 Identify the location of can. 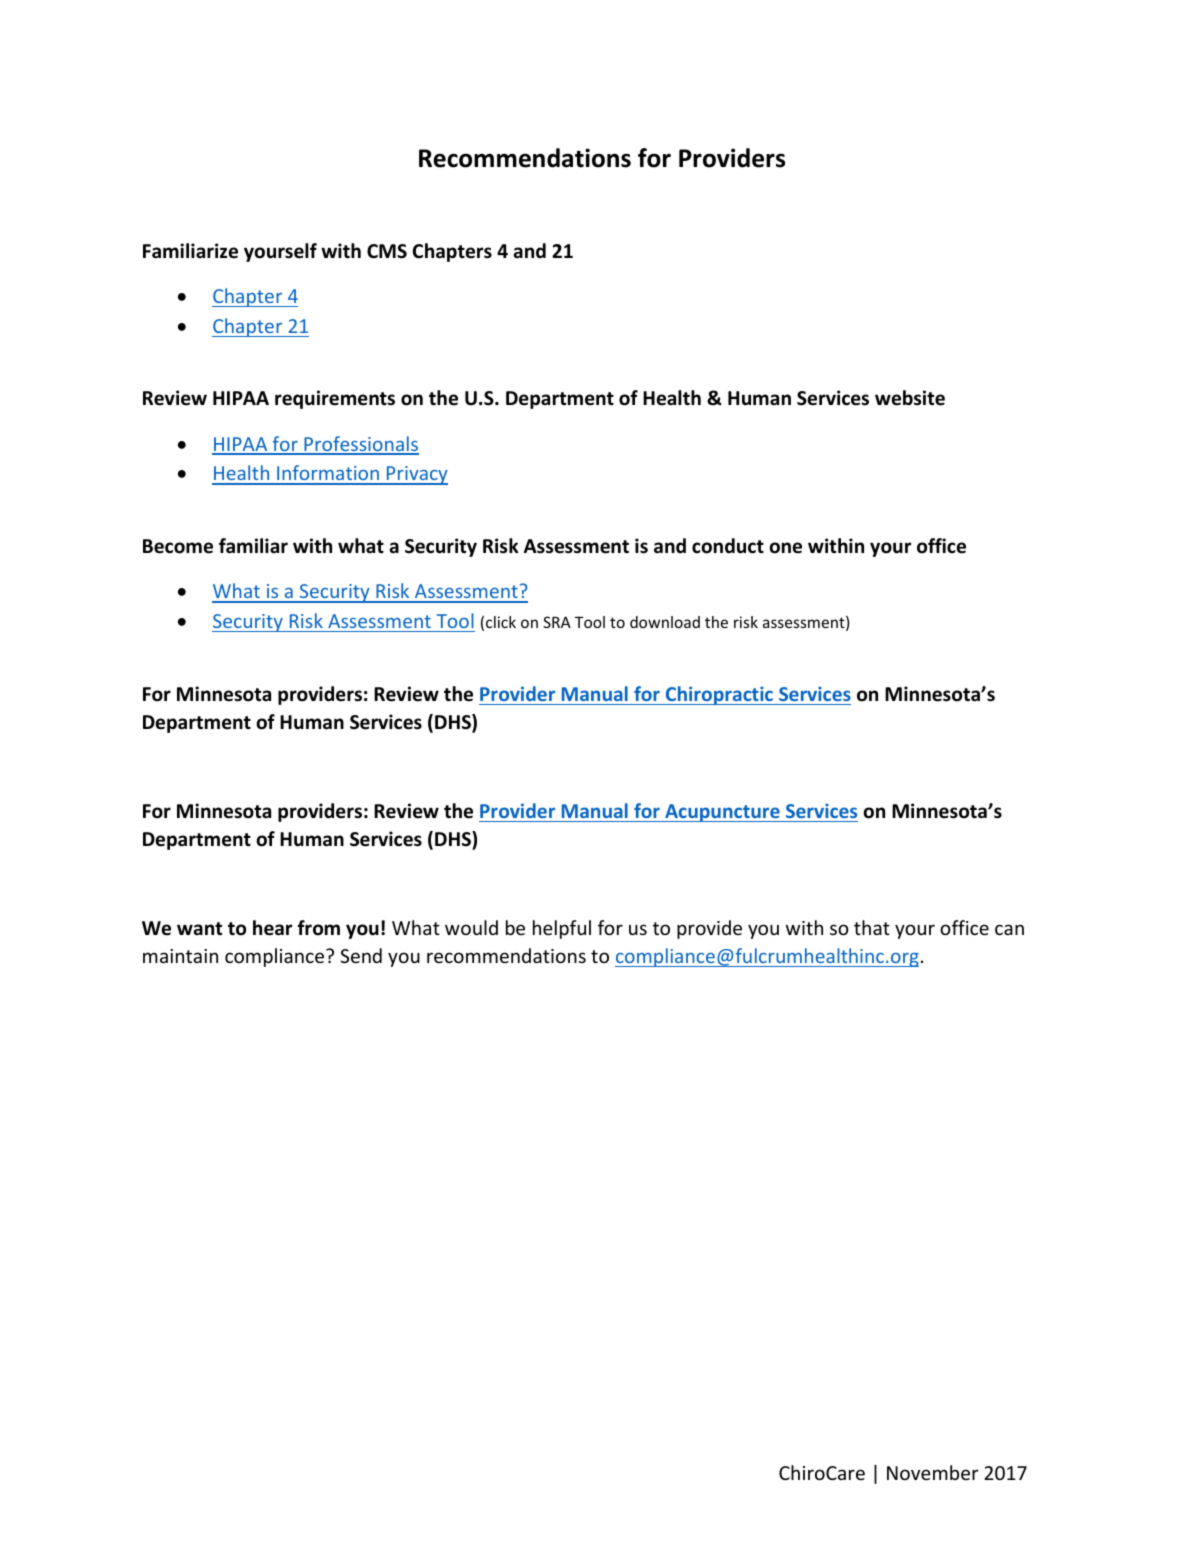
(1009, 929).
